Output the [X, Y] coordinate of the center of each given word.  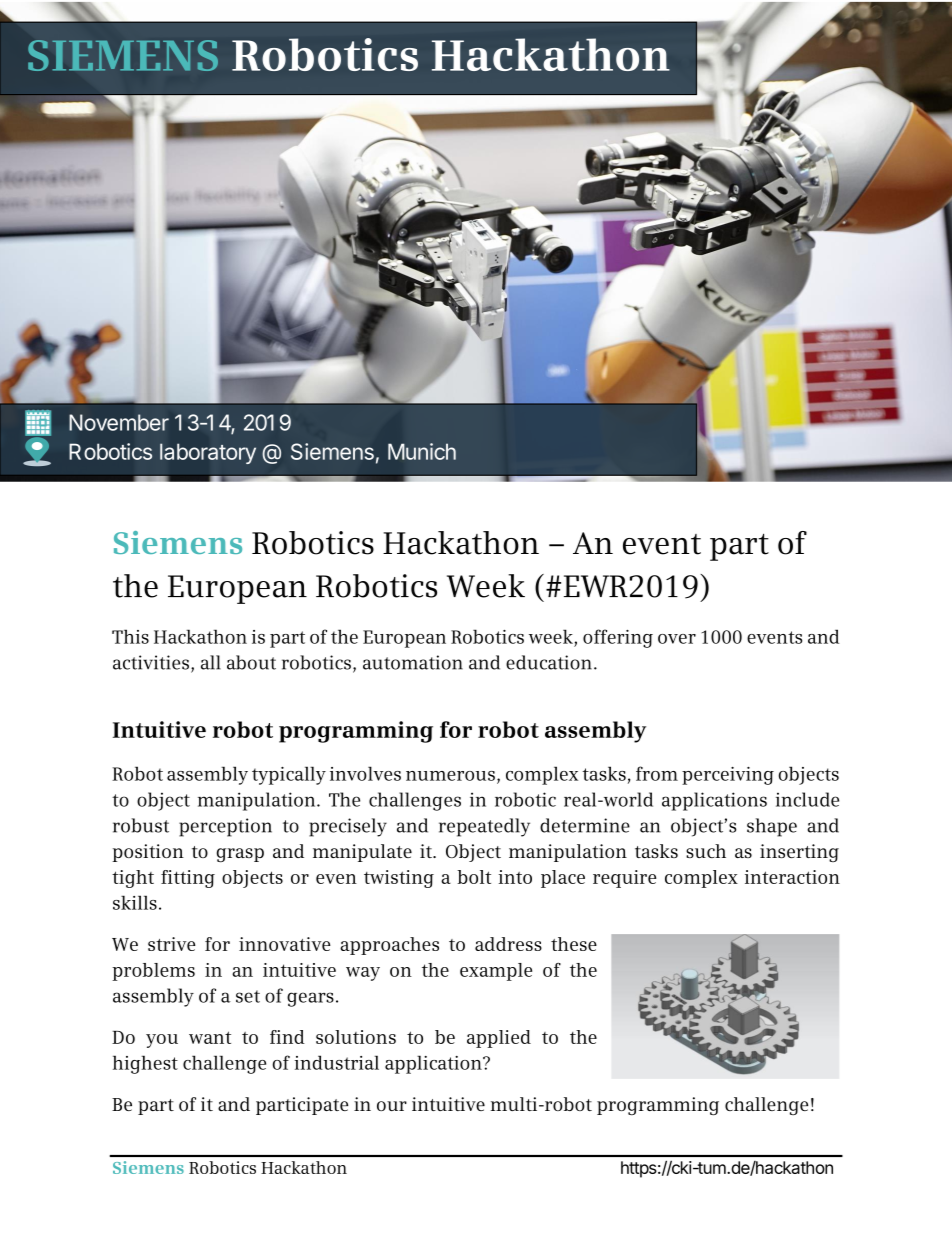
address [508, 944]
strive [172, 944]
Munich [422, 451]
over [677, 639]
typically [289, 775]
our [392, 1106]
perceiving [728, 776]
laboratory [208, 453]
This [130, 636]
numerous [450, 776]
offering [618, 638]
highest [145, 1064]
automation [413, 662]
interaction [792, 877]
